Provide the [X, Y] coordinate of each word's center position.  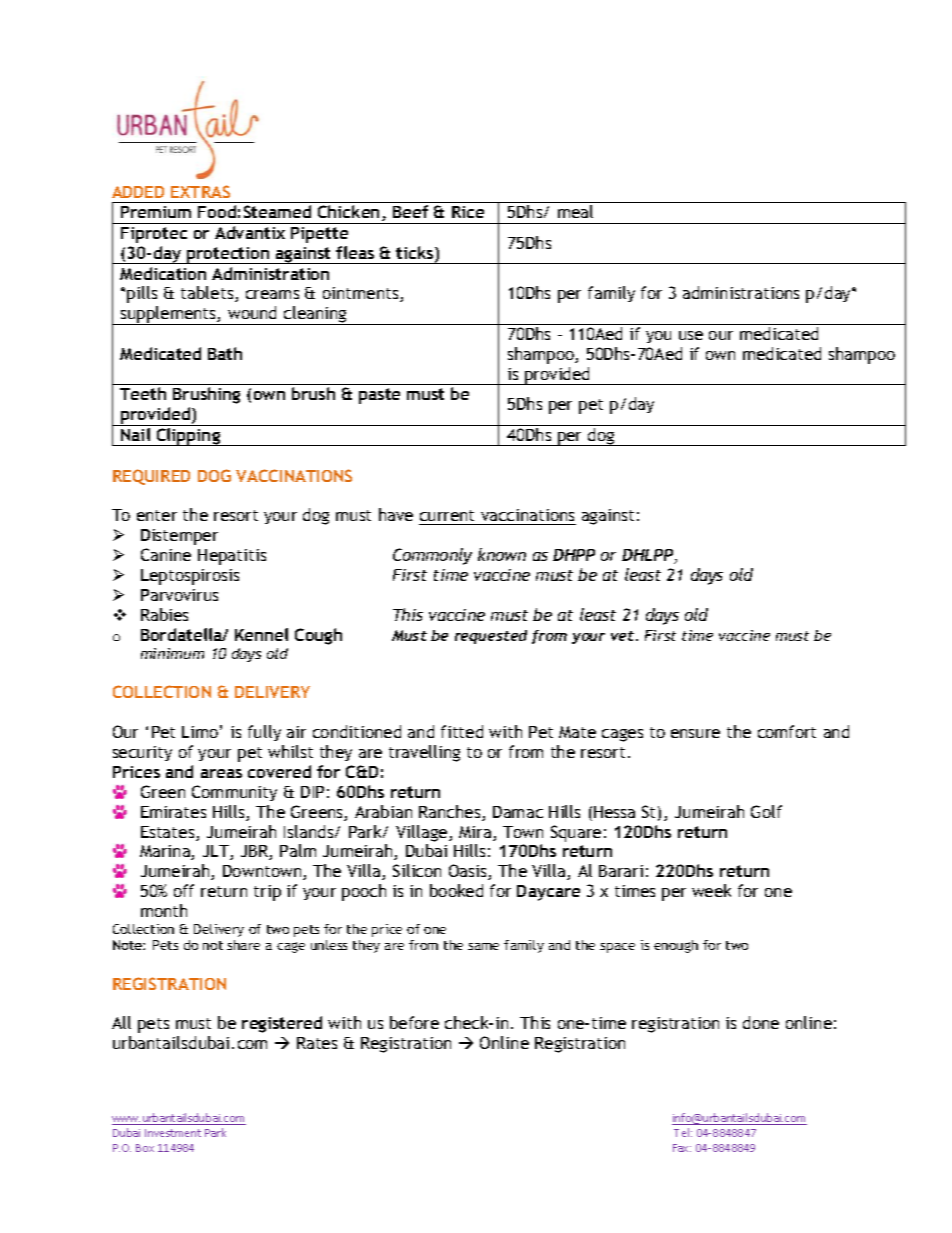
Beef [410, 211]
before [414, 1022]
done [761, 1022]
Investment [173, 1133]
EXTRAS [200, 191]
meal [575, 211]
